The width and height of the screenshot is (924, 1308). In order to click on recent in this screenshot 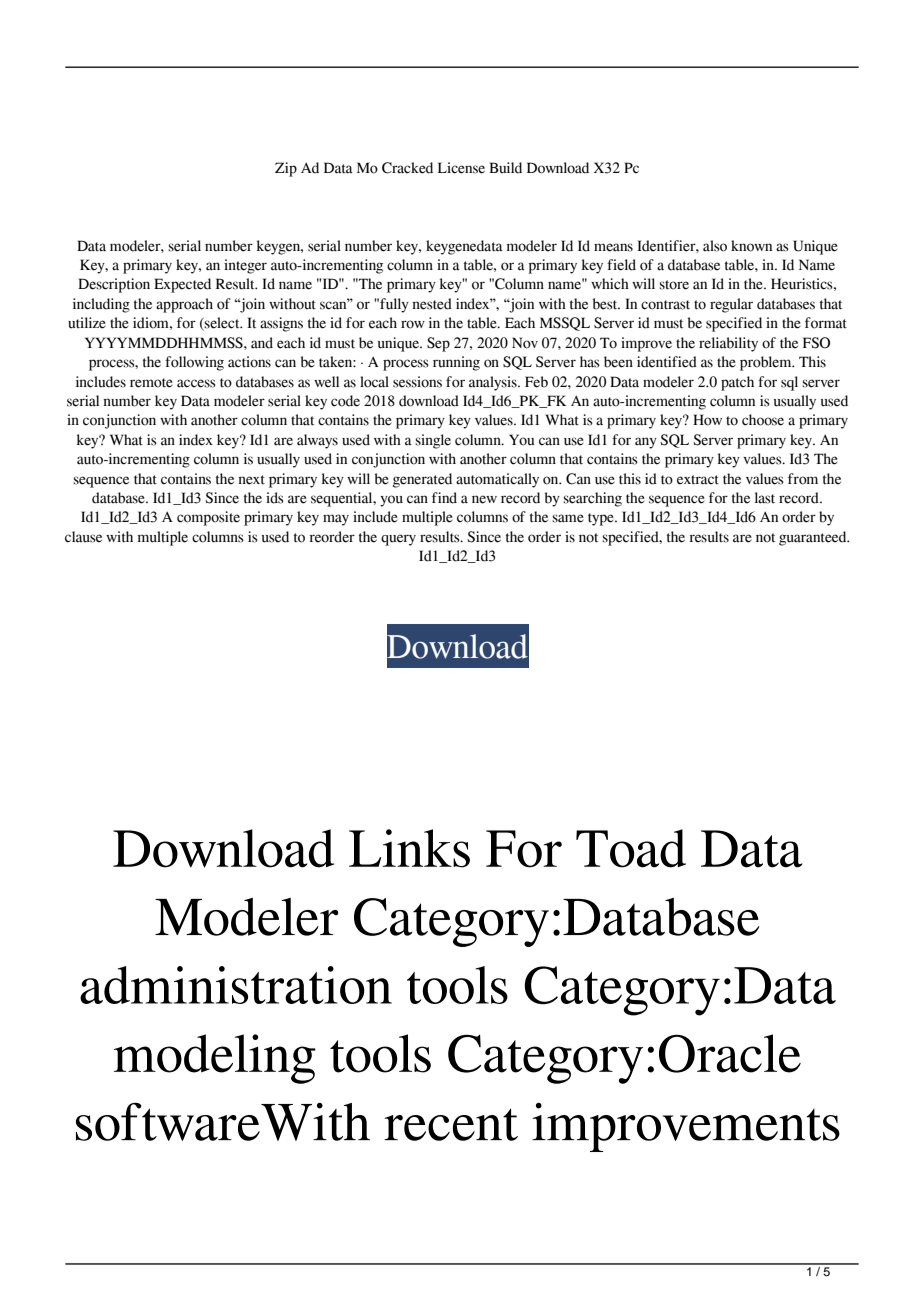, I will do `click(451, 1124)`.
